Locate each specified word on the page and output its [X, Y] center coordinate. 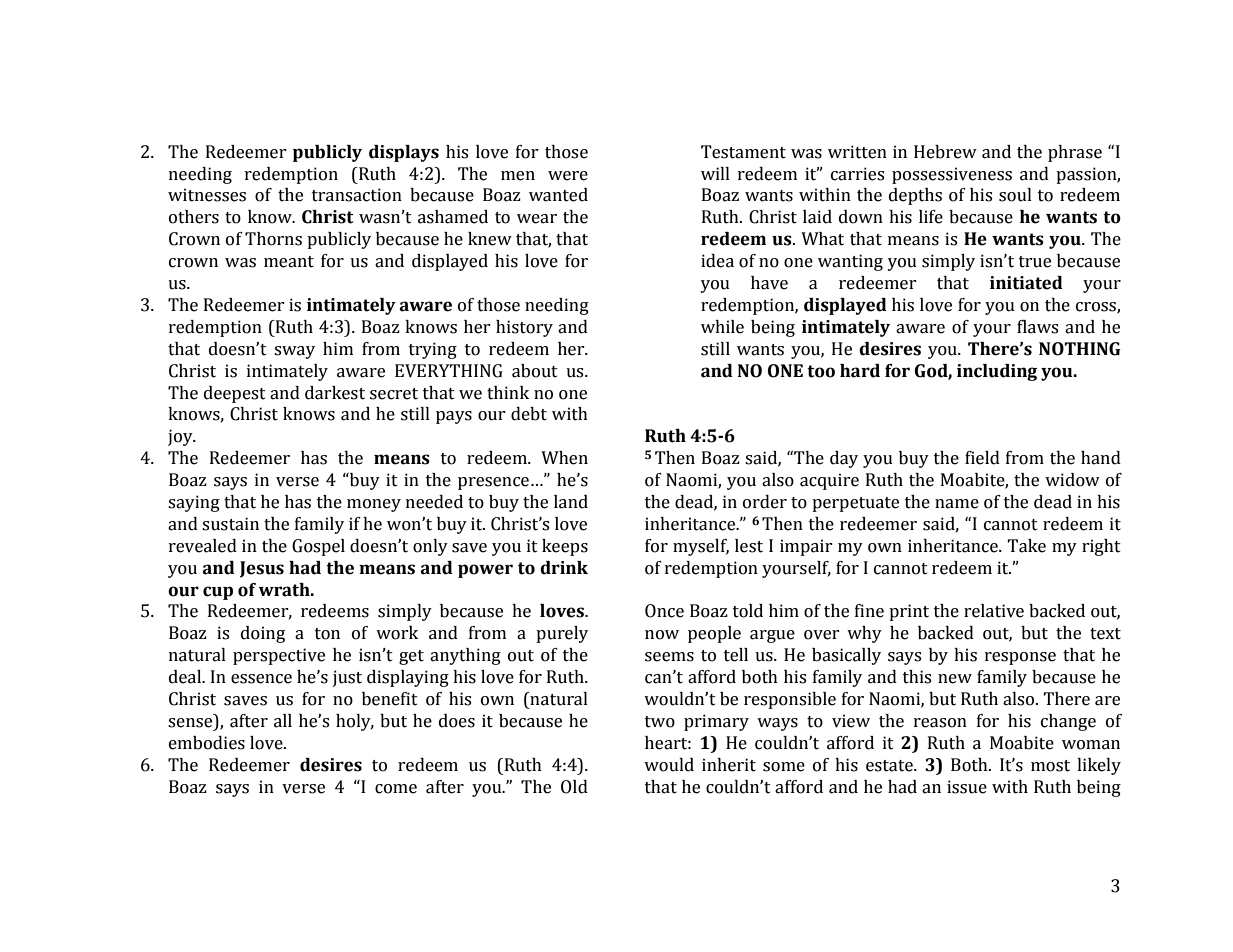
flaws [1037, 327]
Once [664, 611]
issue [967, 787]
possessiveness [952, 175]
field [982, 458]
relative [994, 611]
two [660, 722]
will [715, 173]
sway [294, 352]
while [722, 327]
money [374, 505]
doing [263, 634]
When [564, 458]
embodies [207, 743]
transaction [357, 195]
